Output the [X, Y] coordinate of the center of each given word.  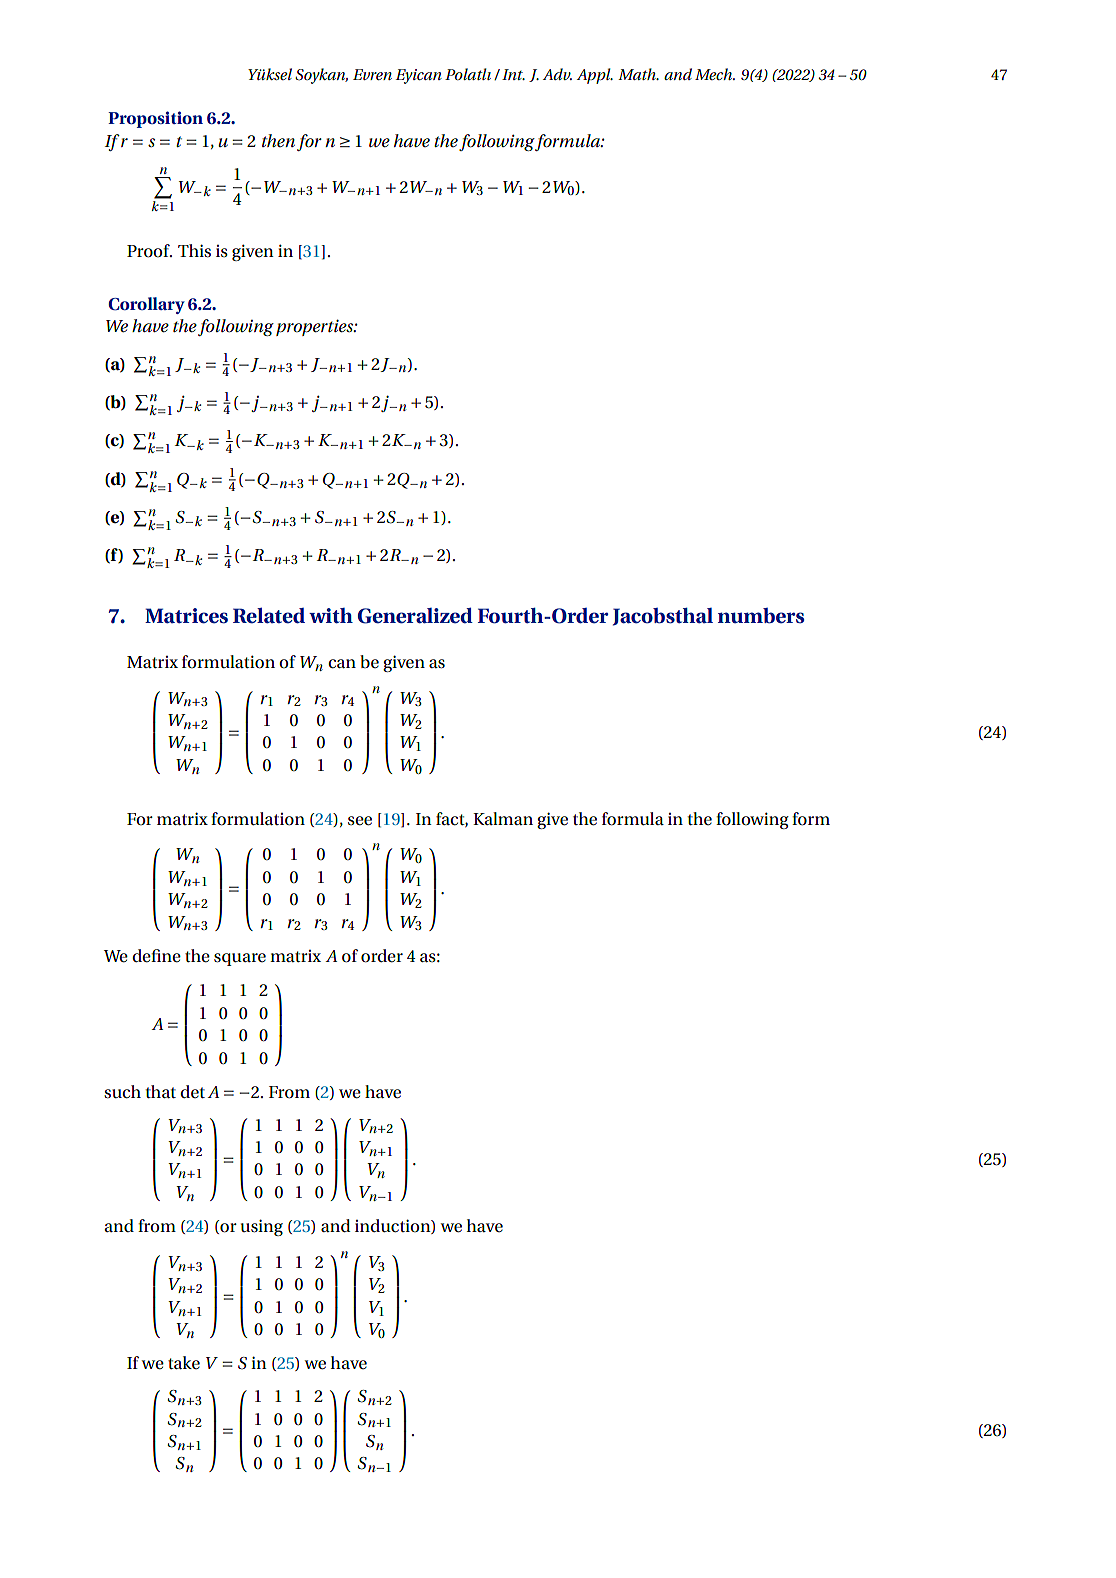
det [192, 1091]
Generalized [415, 616]
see [360, 821]
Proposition [155, 119]
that [160, 1091]
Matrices [186, 616]
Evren [372, 74]
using [262, 1227]
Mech [715, 74]
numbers [761, 616]
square [240, 959]
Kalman [503, 818]
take [184, 1362]
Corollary [146, 305]
